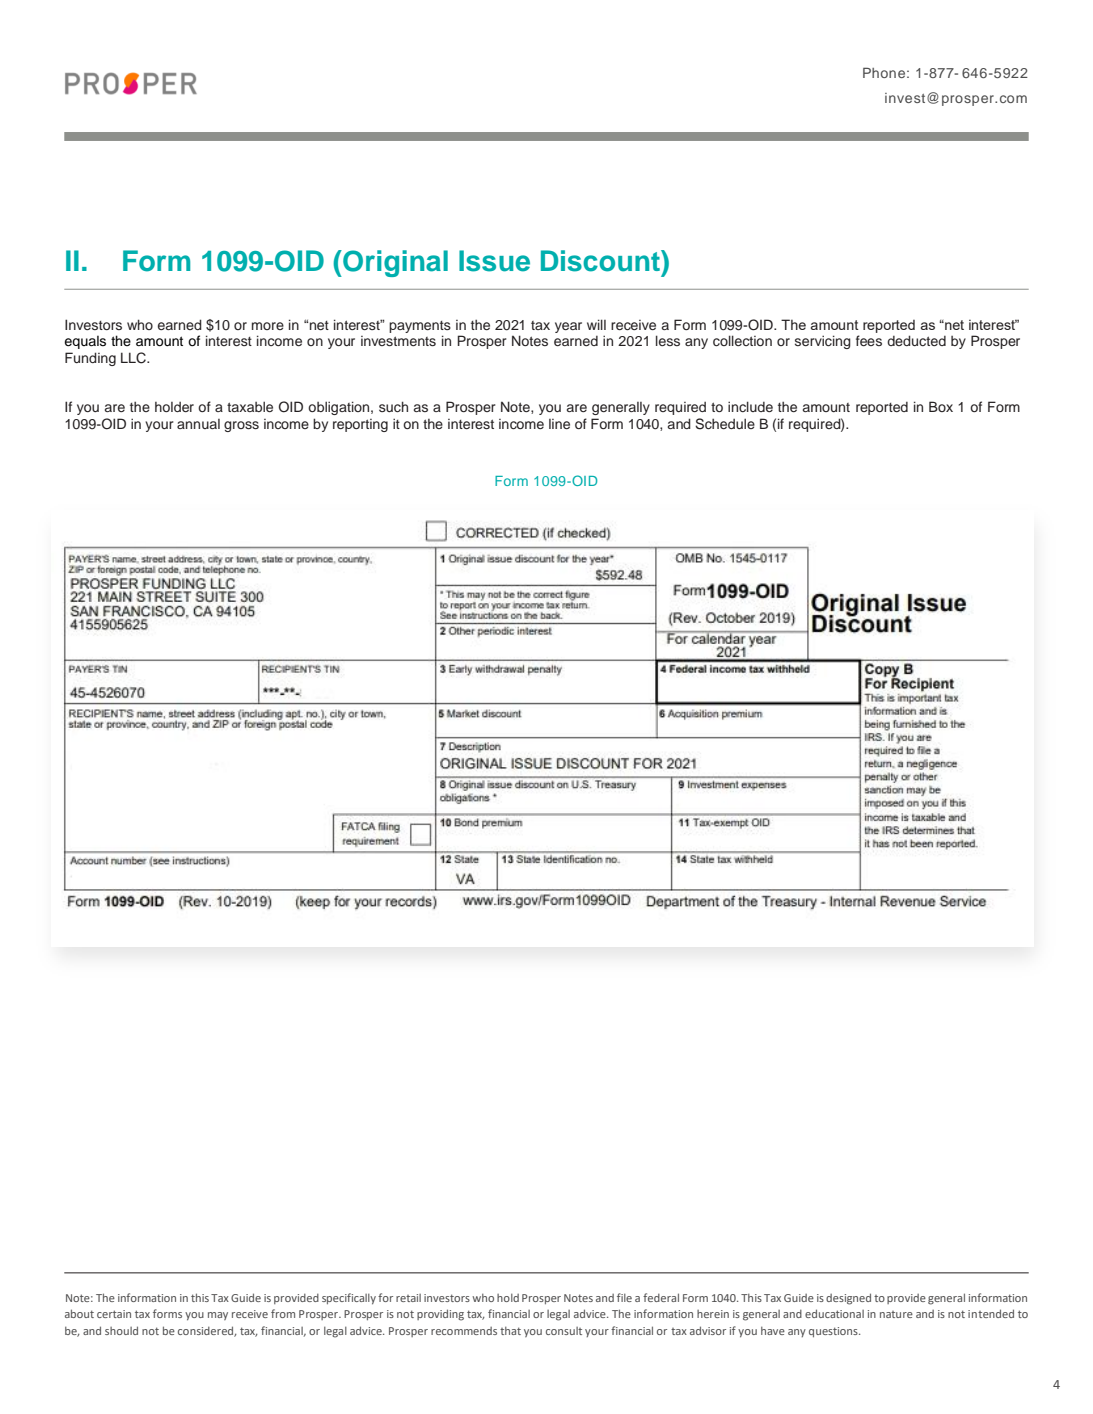 The width and height of the screenshot is (1093, 1414). Describe the element at coordinates (510, 1331) in the screenshot. I see `that` at that location.
